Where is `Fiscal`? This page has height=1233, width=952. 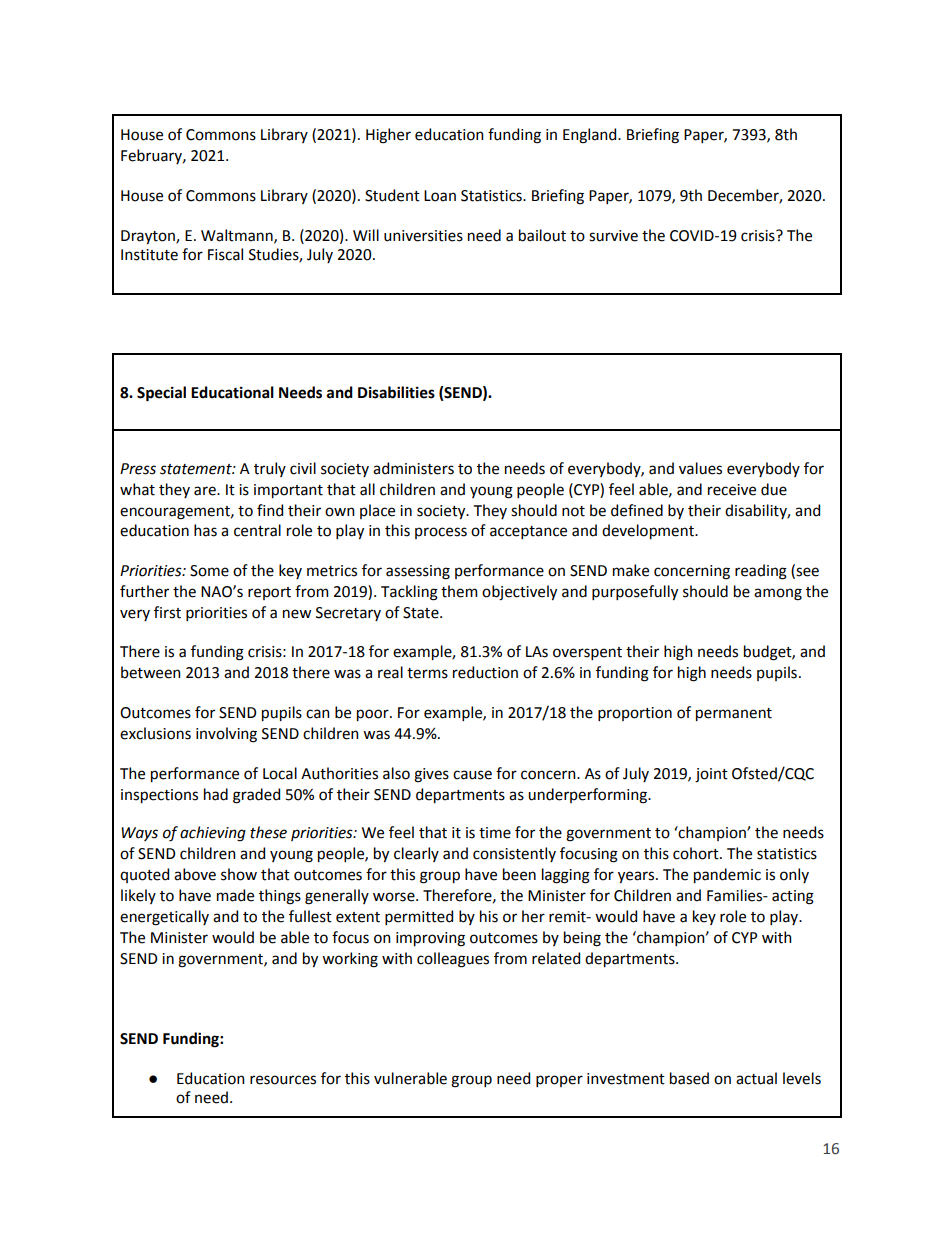 Fiscal is located at coordinates (225, 254).
